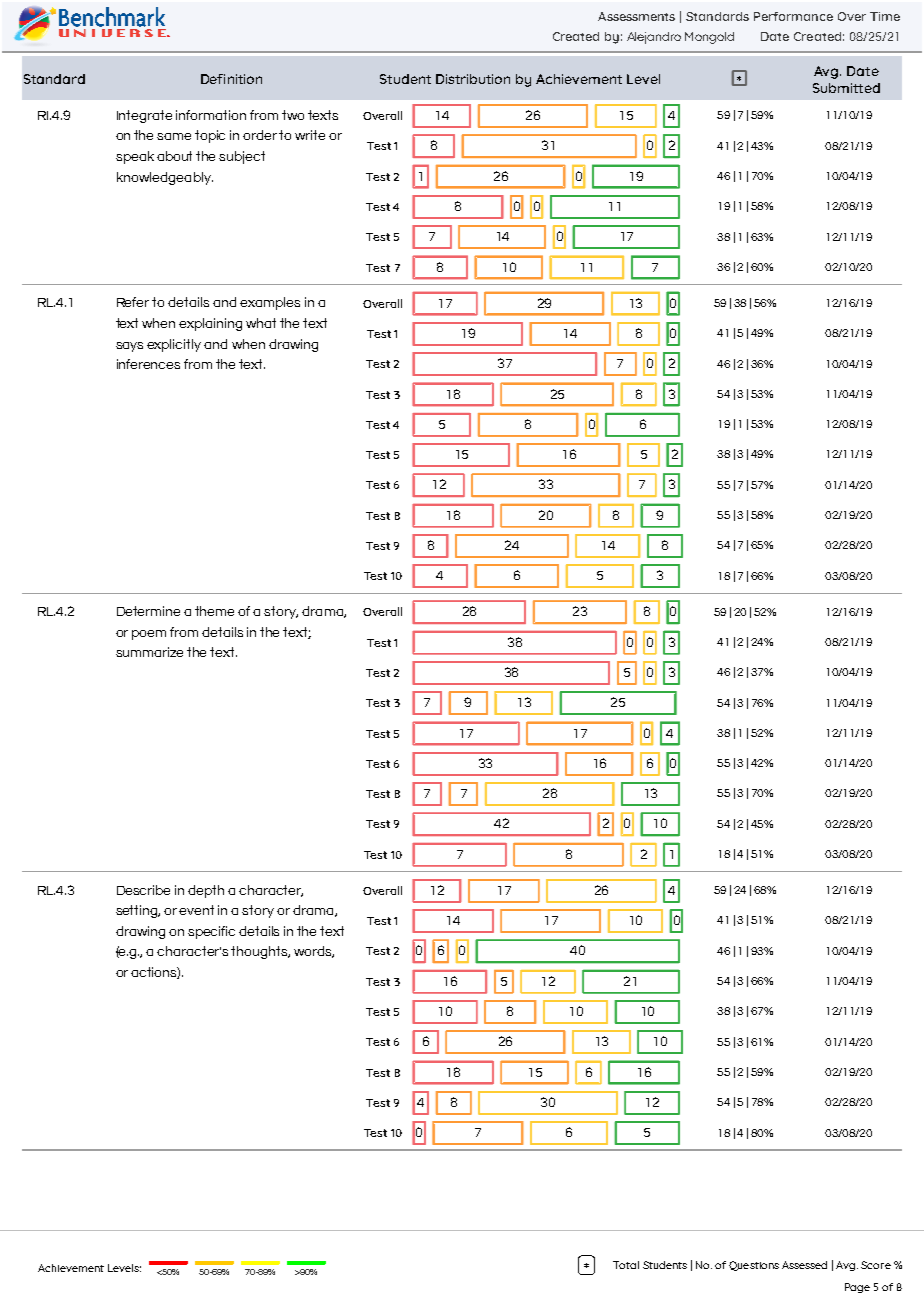  Describe the element at coordinates (626, 1265) in the screenshot. I see `Total` at that location.
